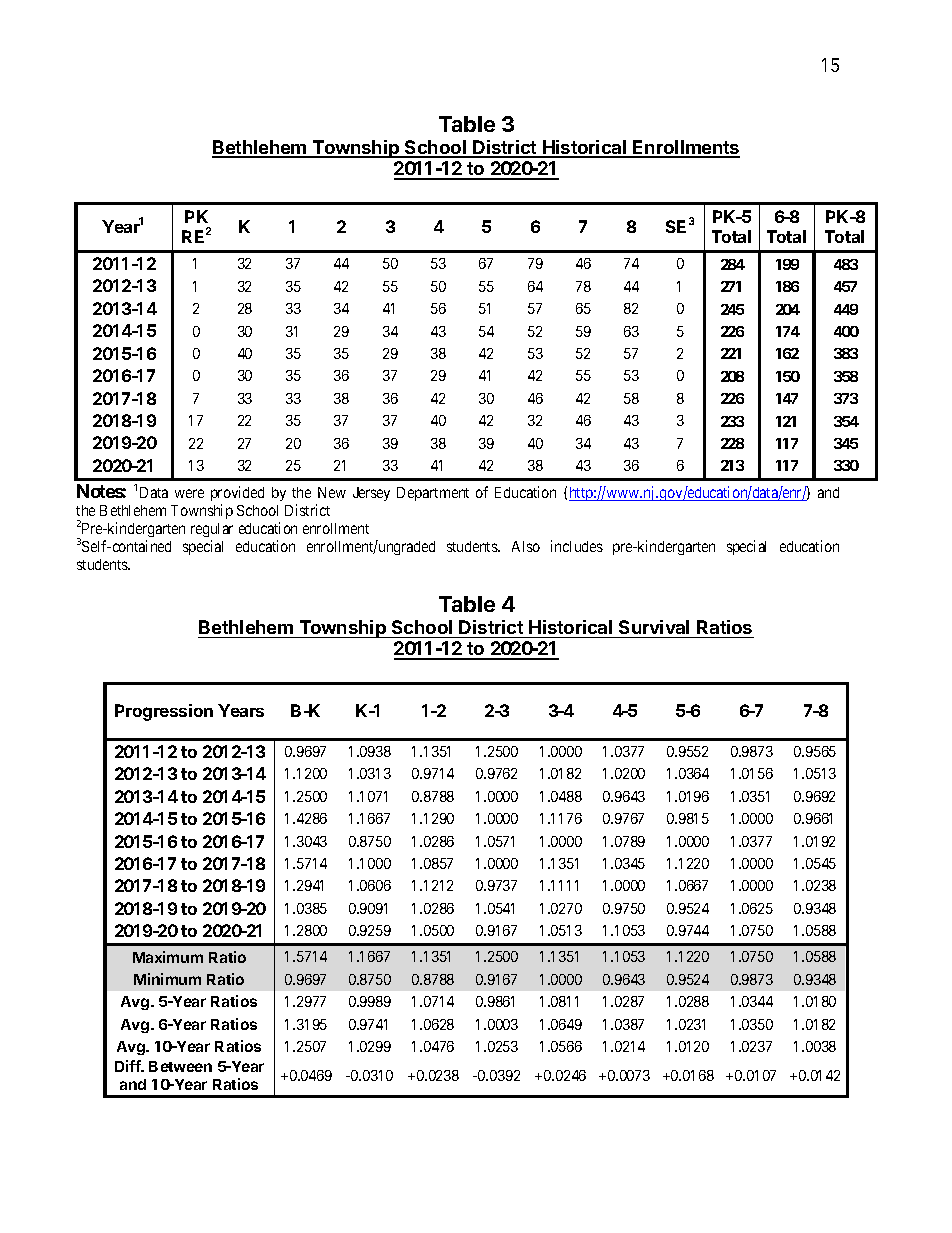  I want to click on Minimum, so click(167, 979).
